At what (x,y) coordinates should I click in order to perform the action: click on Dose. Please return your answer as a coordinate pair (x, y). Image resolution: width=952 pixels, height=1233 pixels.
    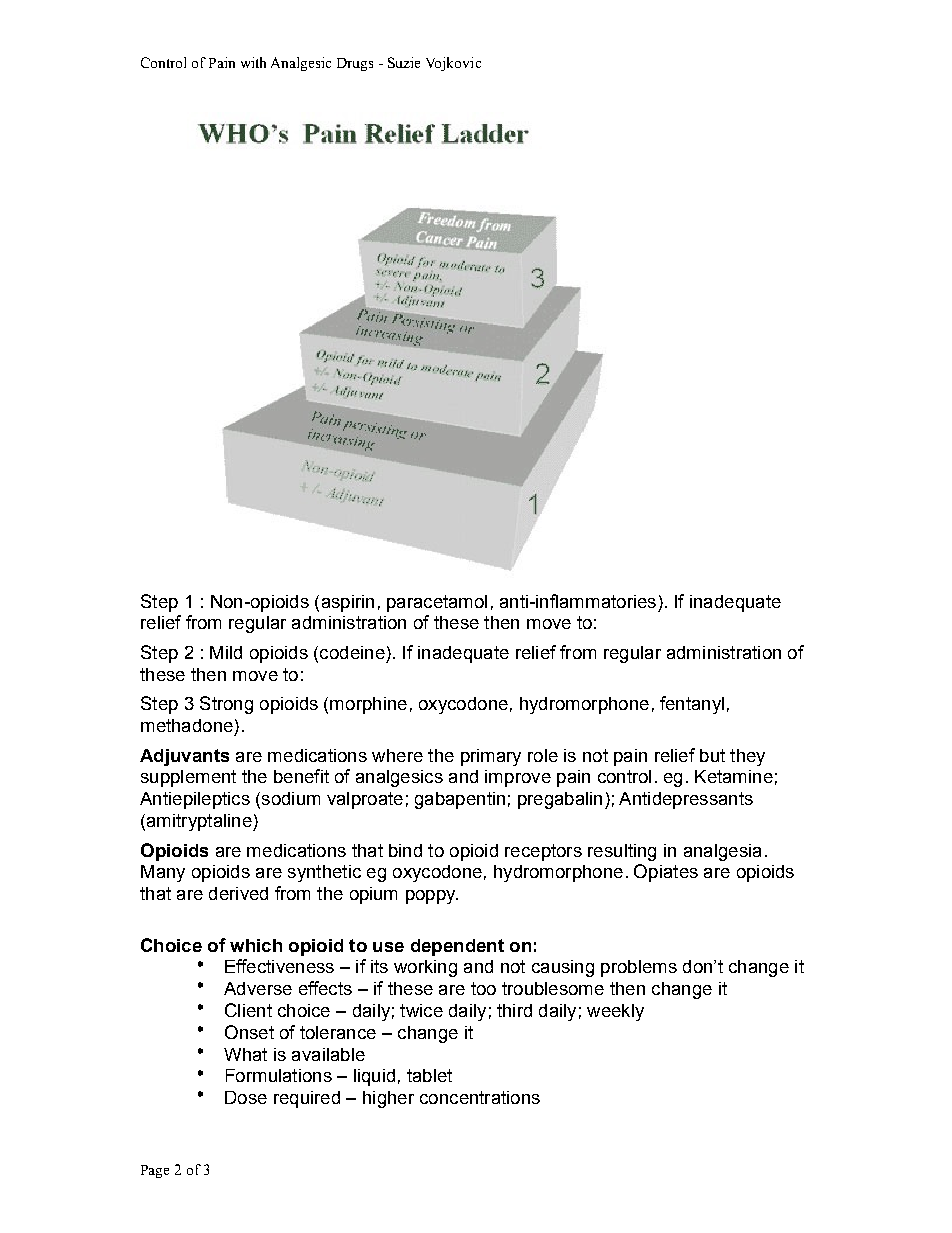
    Looking at the image, I should click on (246, 1097).
